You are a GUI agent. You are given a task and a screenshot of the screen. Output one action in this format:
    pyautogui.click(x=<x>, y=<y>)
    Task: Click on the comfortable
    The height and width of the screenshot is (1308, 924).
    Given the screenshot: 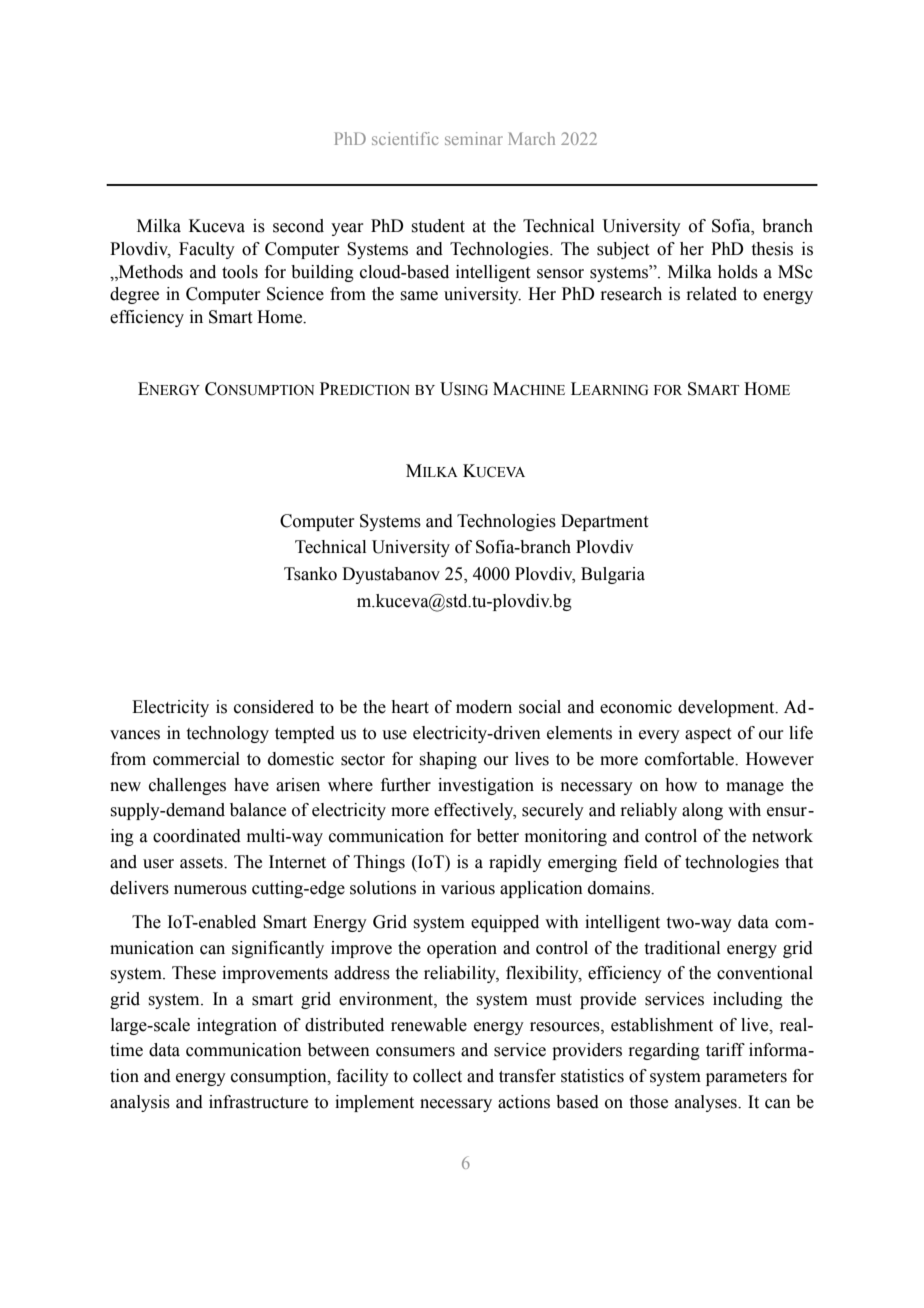 What is the action you would take?
    pyautogui.click(x=690, y=759)
